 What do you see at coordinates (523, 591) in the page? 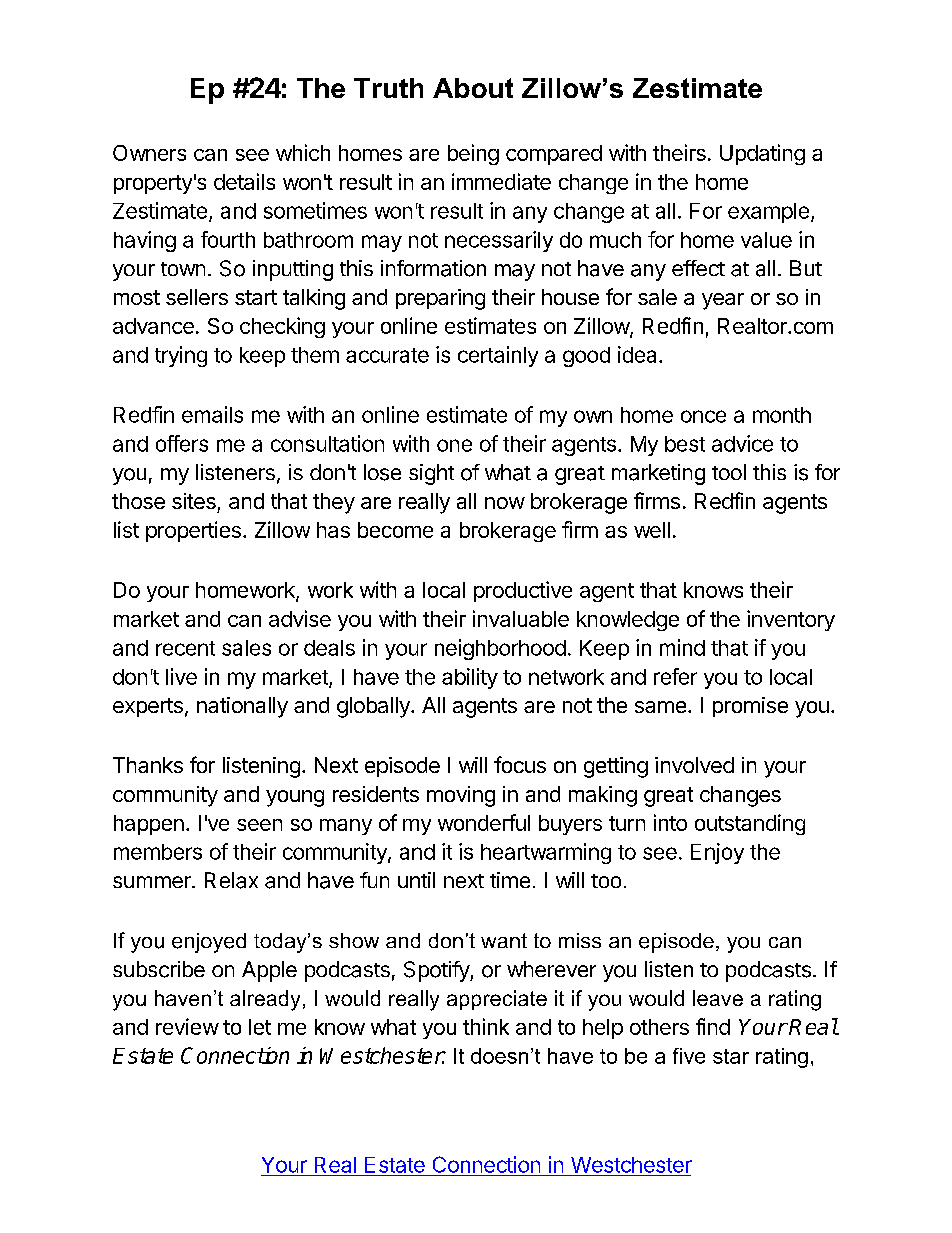
I see `productive` at bounding box center [523, 591].
